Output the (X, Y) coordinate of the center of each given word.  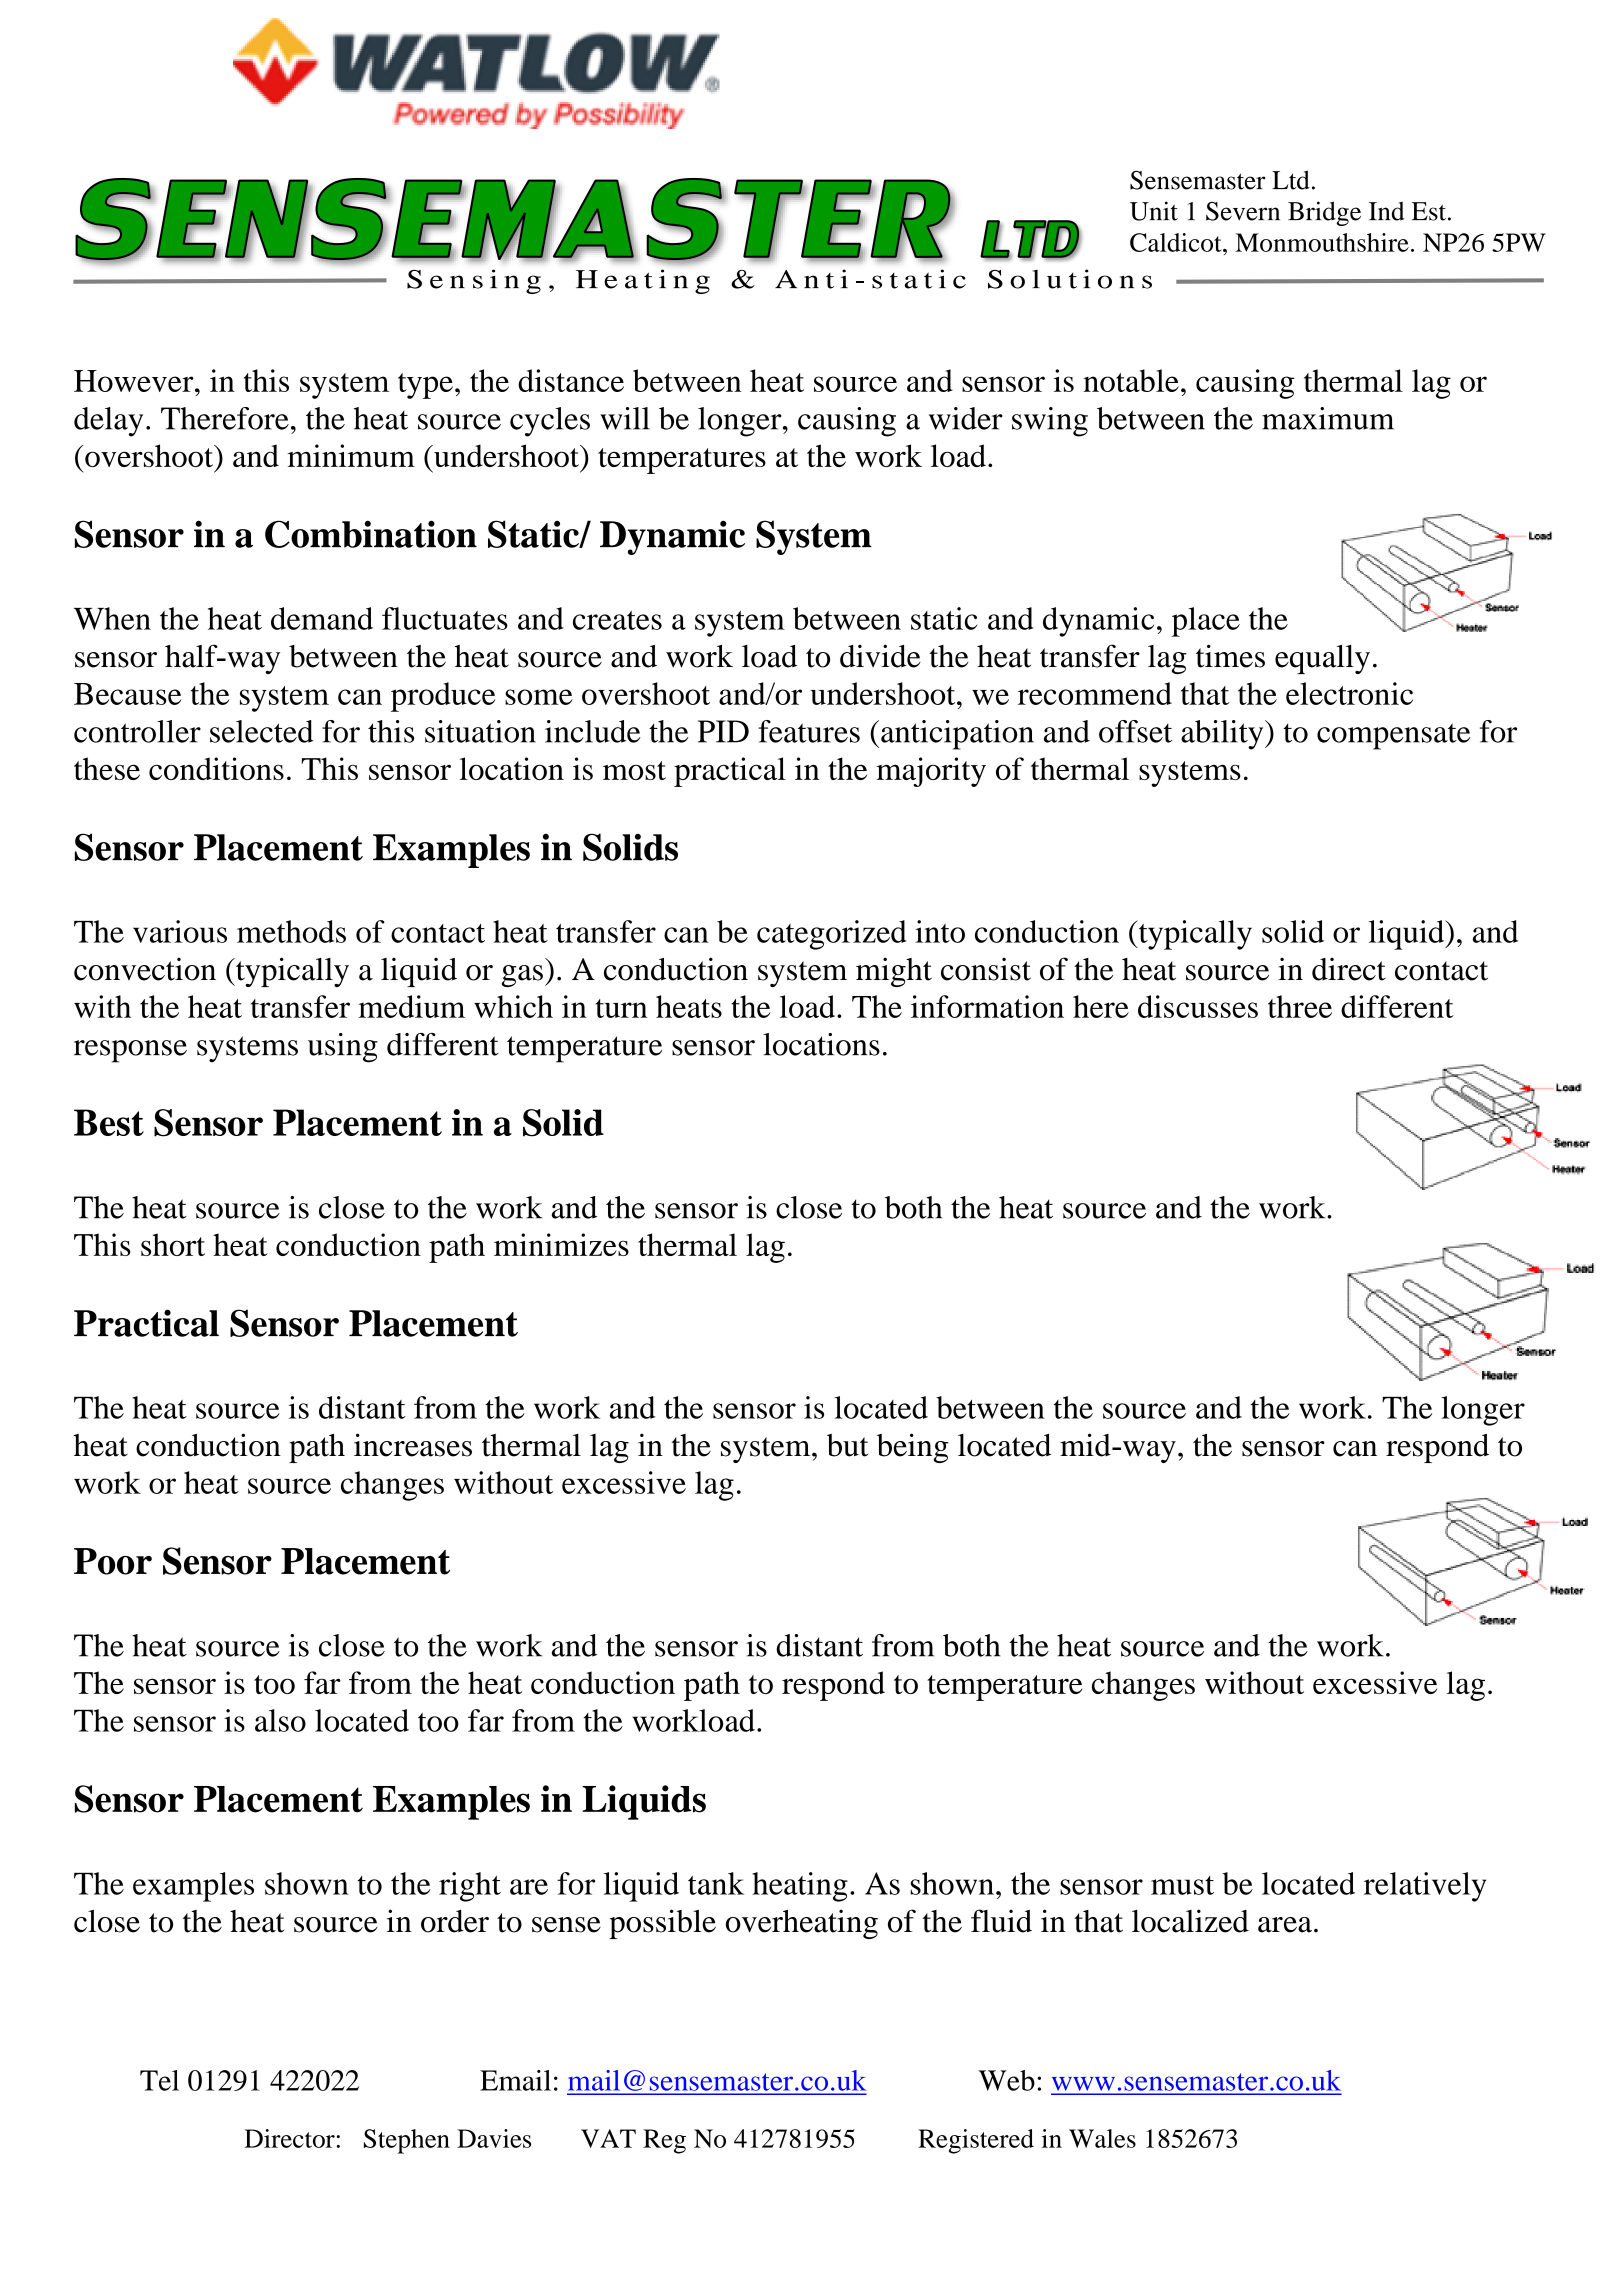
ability (1223, 735)
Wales (1102, 2138)
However (135, 381)
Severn (1243, 211)
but (847, 1445)
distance (571, 380)
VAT (608, 2138)
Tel (159, 2080)
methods (291, 931)
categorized (832, 935)
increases (413, 1445)
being (912, 1448)
